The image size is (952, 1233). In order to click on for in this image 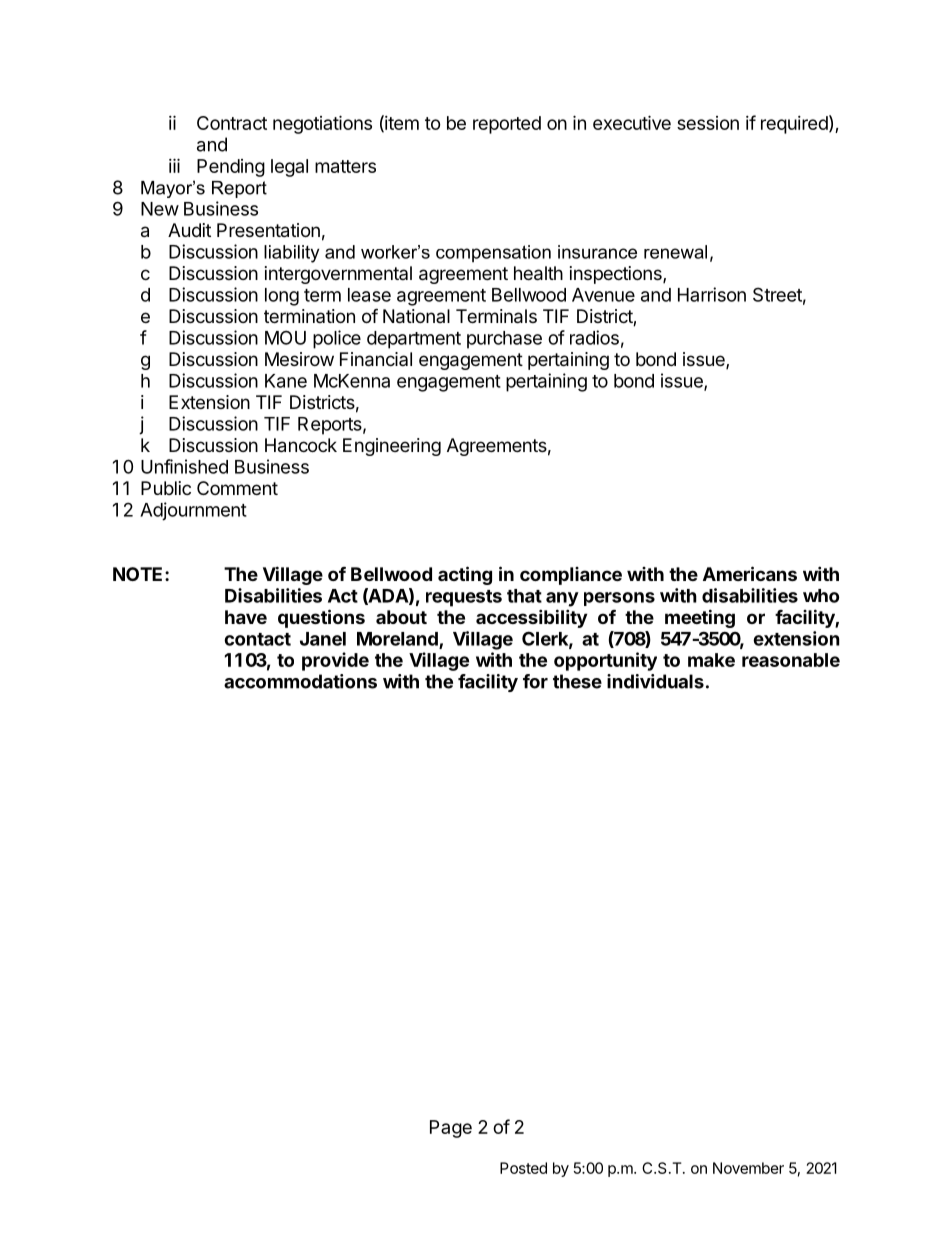, I will do `click(535, 681)`.
